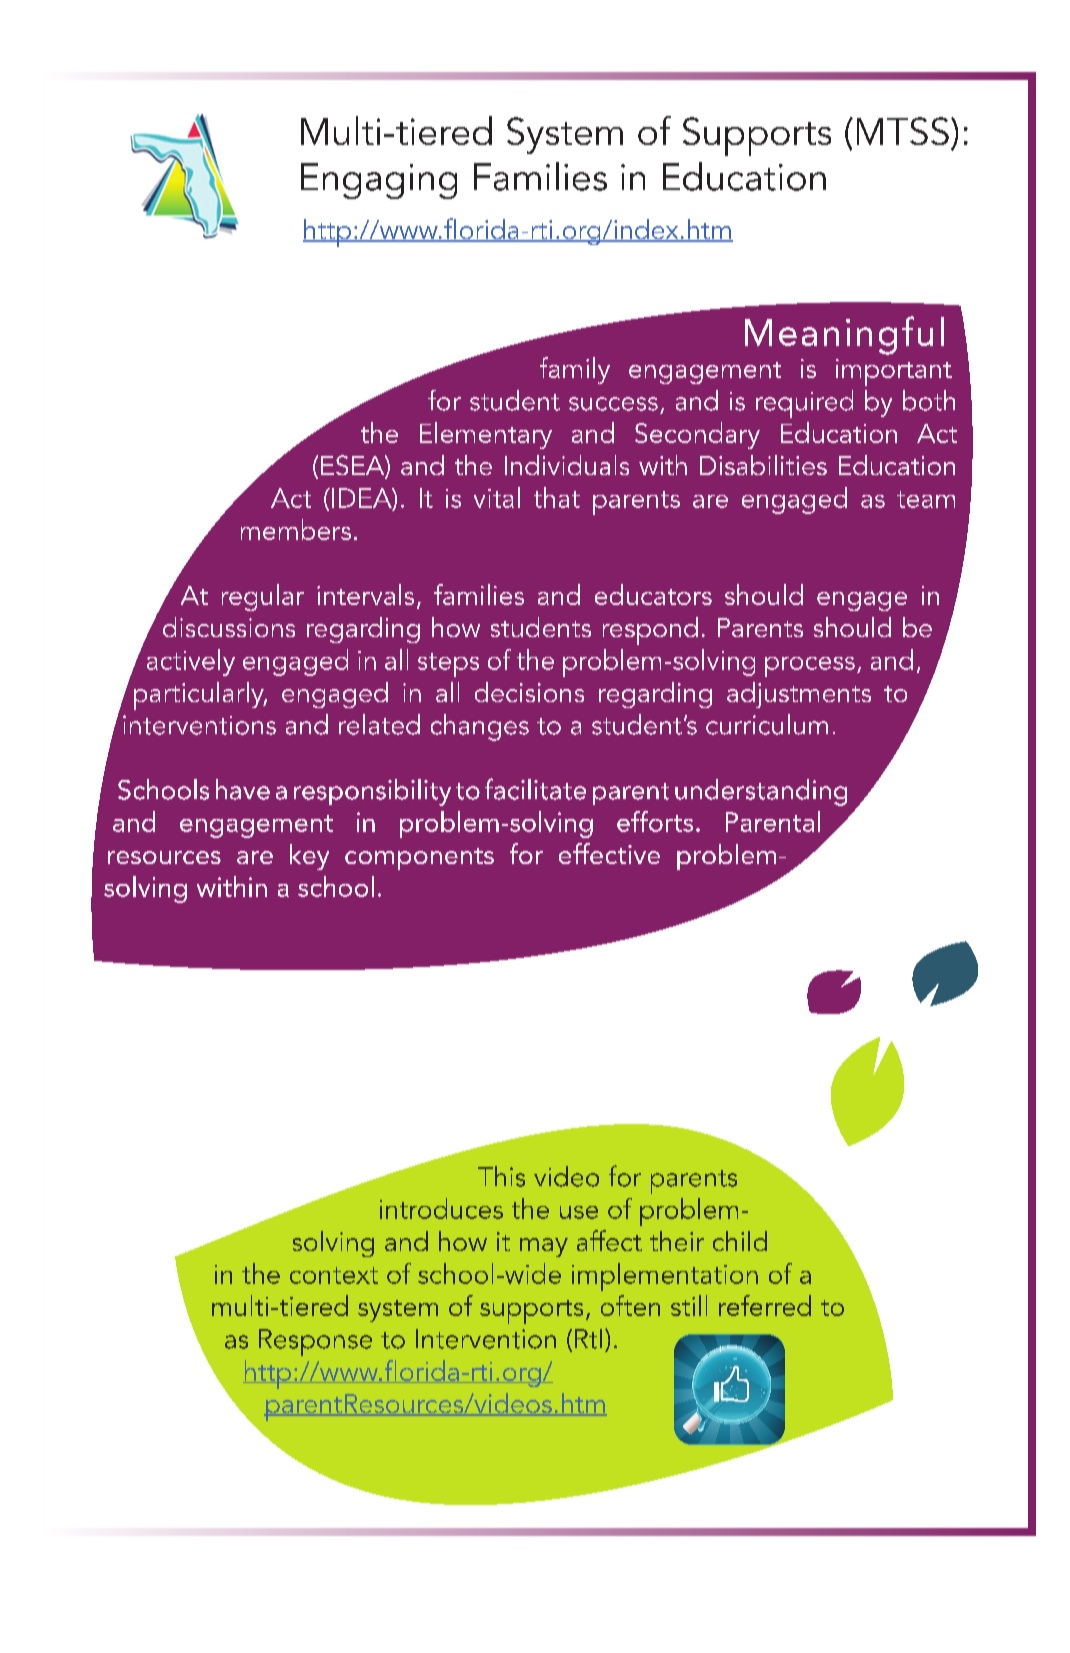 The image size is (1070, 1653). Describe the element at coordinates (567, 465) in the screenshot. I see `Individuals` at that location.
